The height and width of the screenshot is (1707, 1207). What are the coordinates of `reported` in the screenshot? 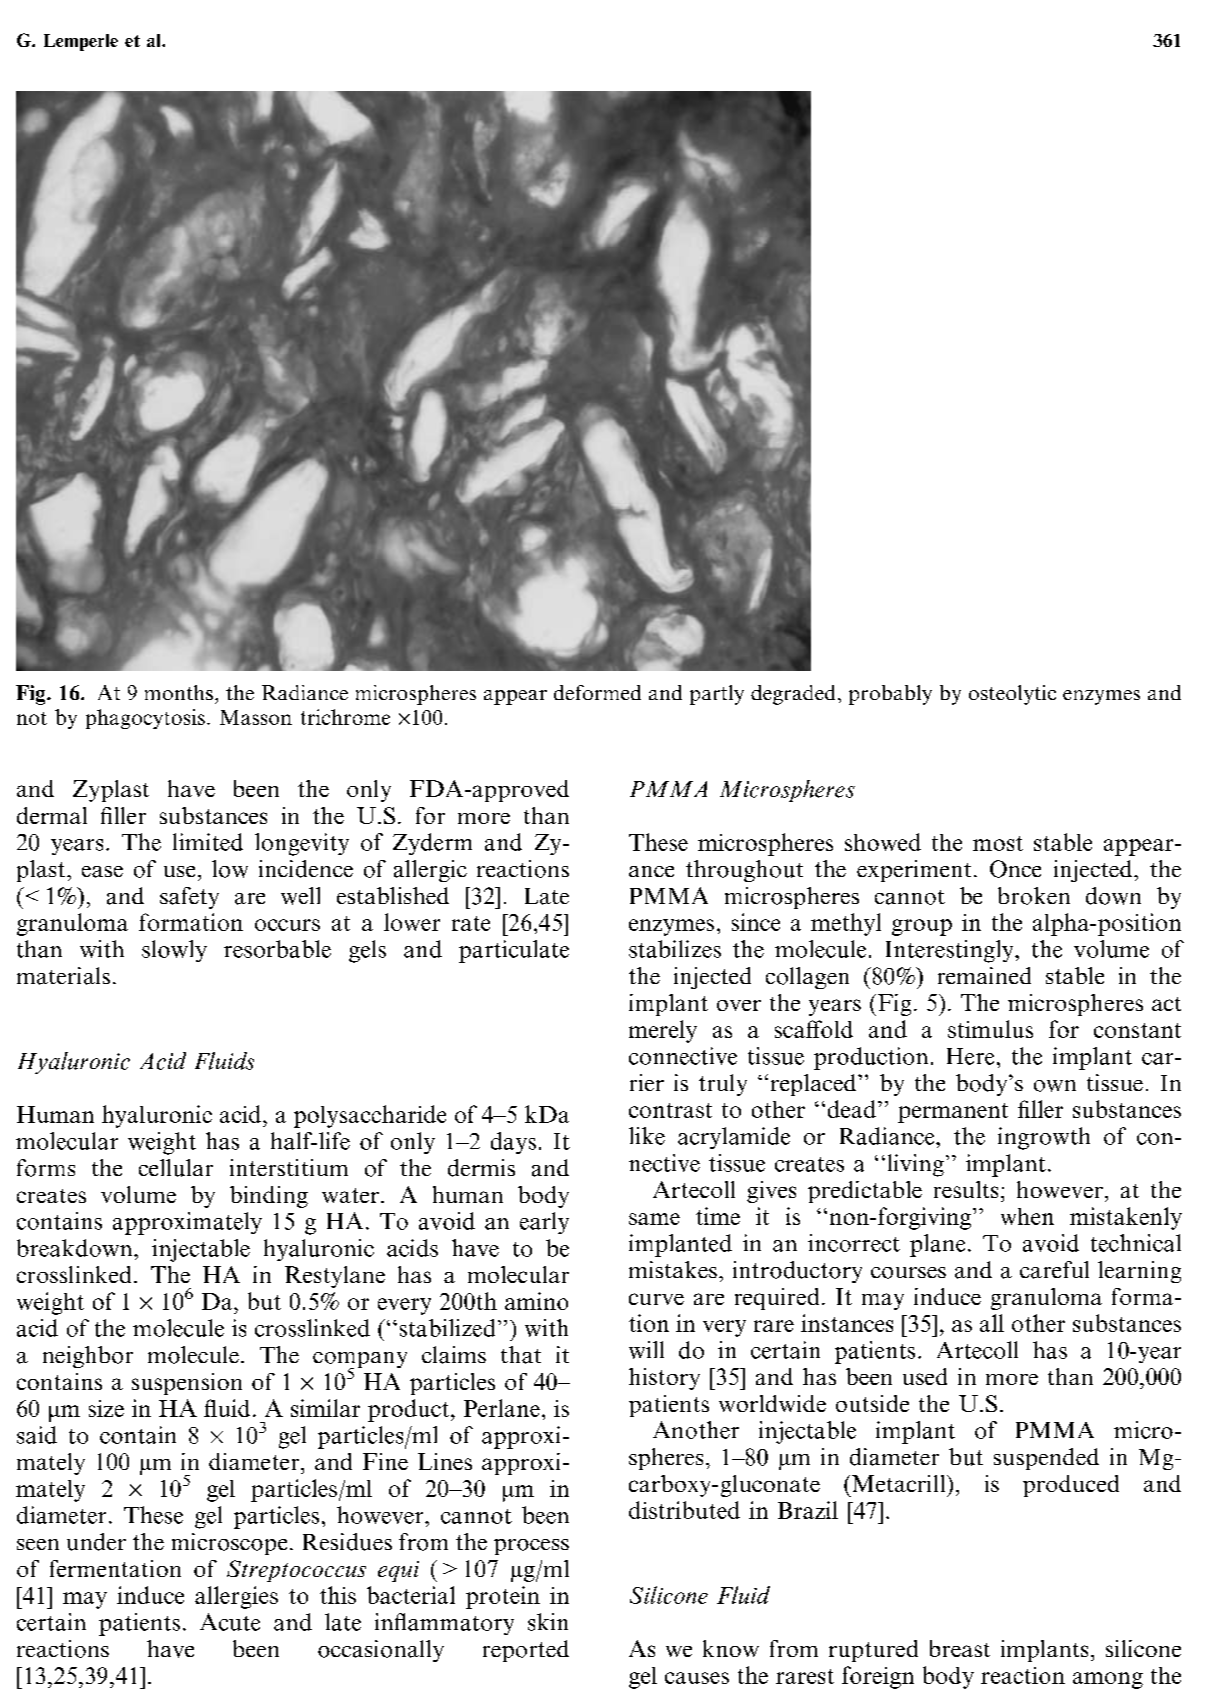 It's located at (526, 1651).
